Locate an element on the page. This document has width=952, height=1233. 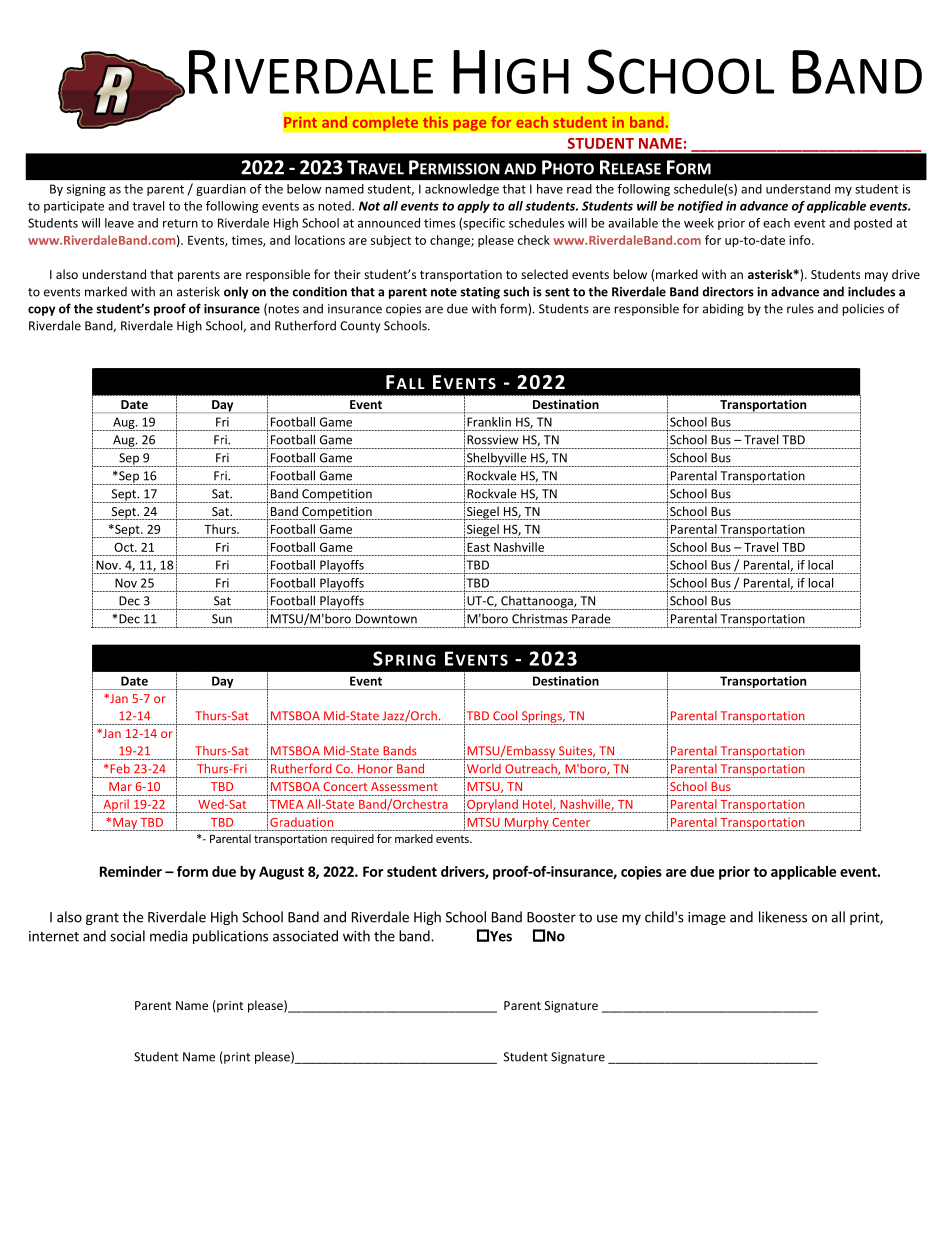
Franklin is located at coordinates (489, 422).
